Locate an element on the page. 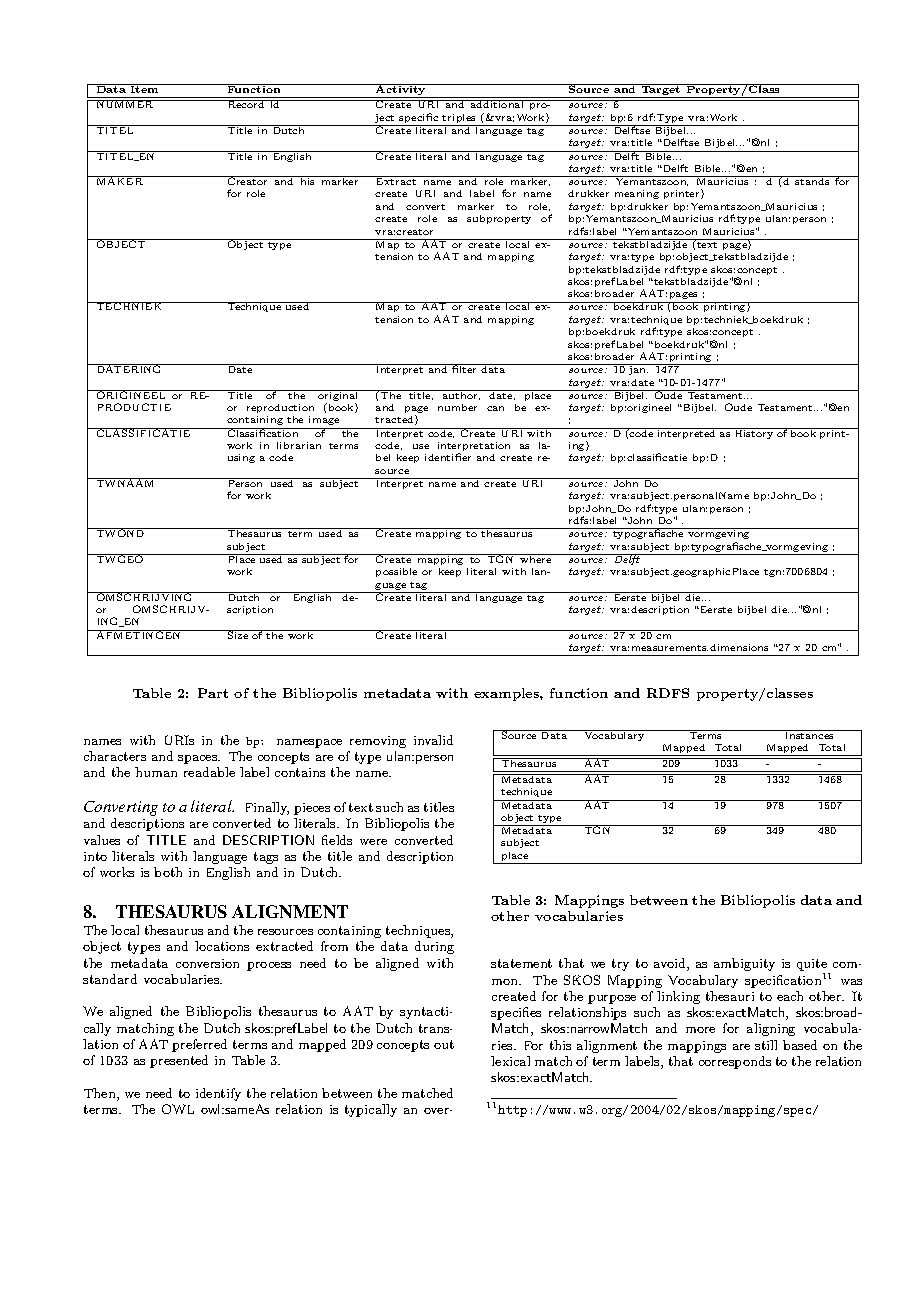  reproduction is located at coordinates (280, 408).
